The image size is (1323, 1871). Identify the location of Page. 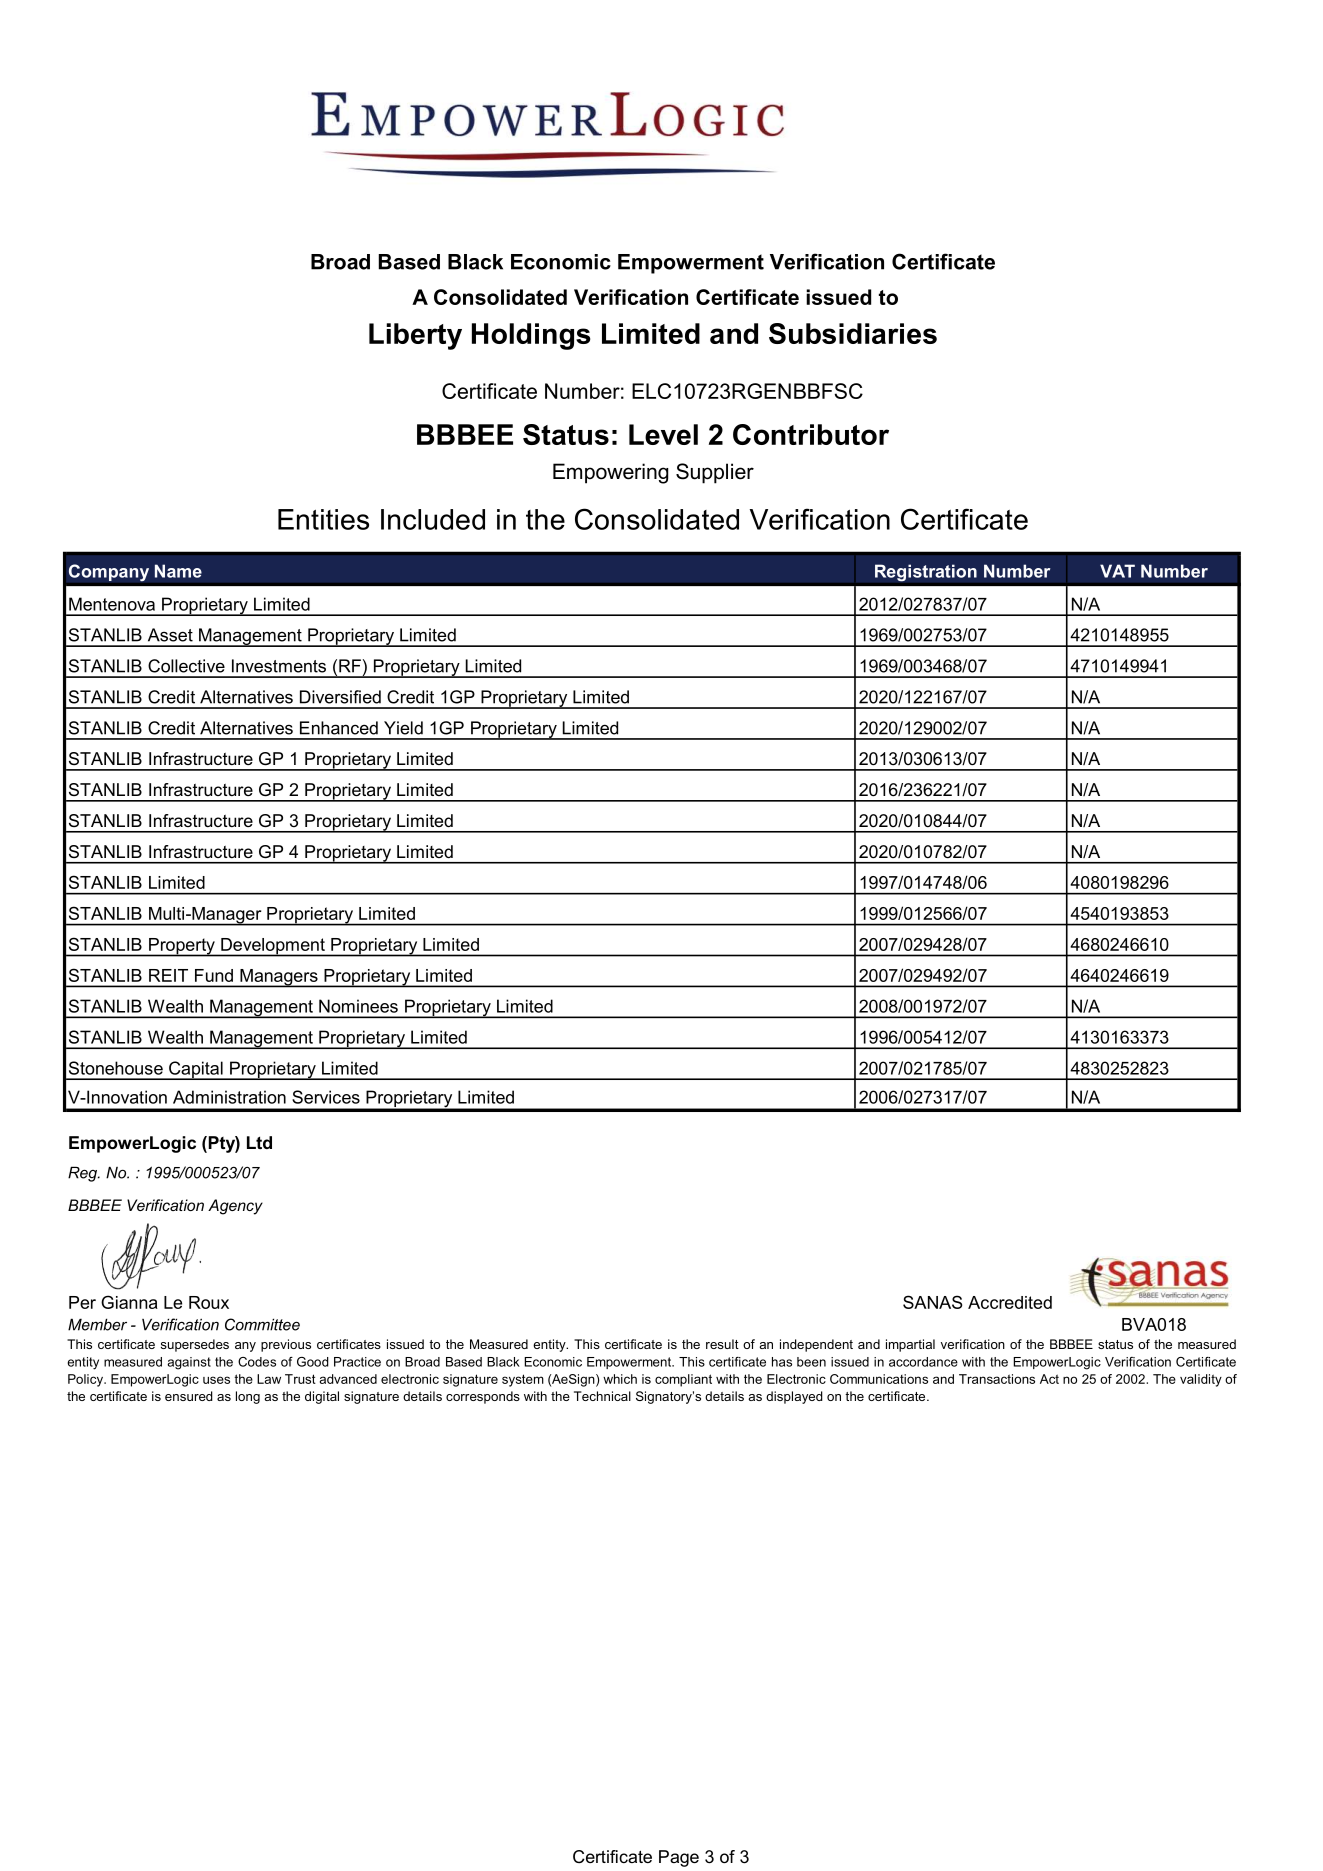
(679, 1858).
